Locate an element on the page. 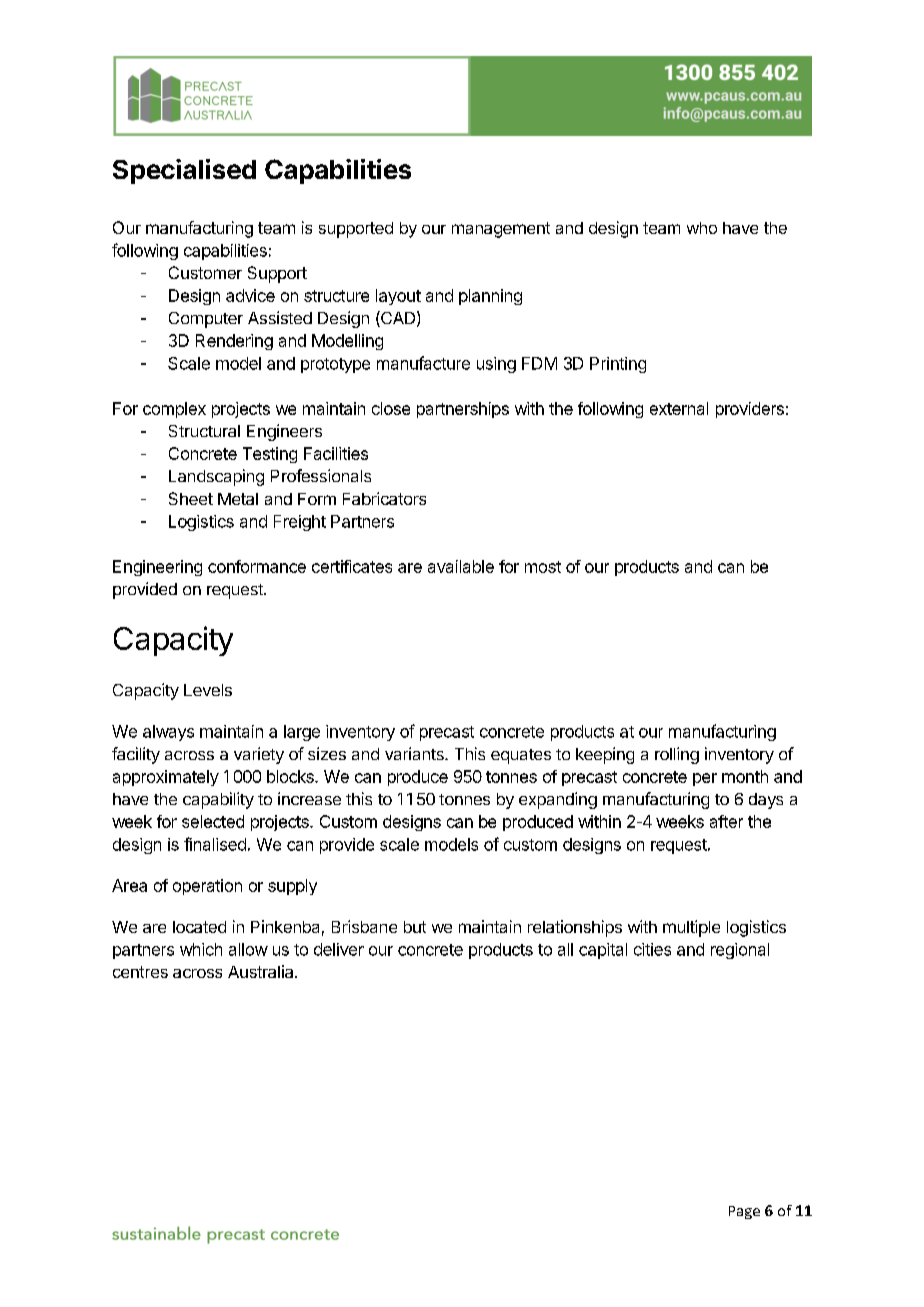 Image resolution: width=924 pixels, height=1307 pixels. Specialised is located at coordinates (184, 171).
